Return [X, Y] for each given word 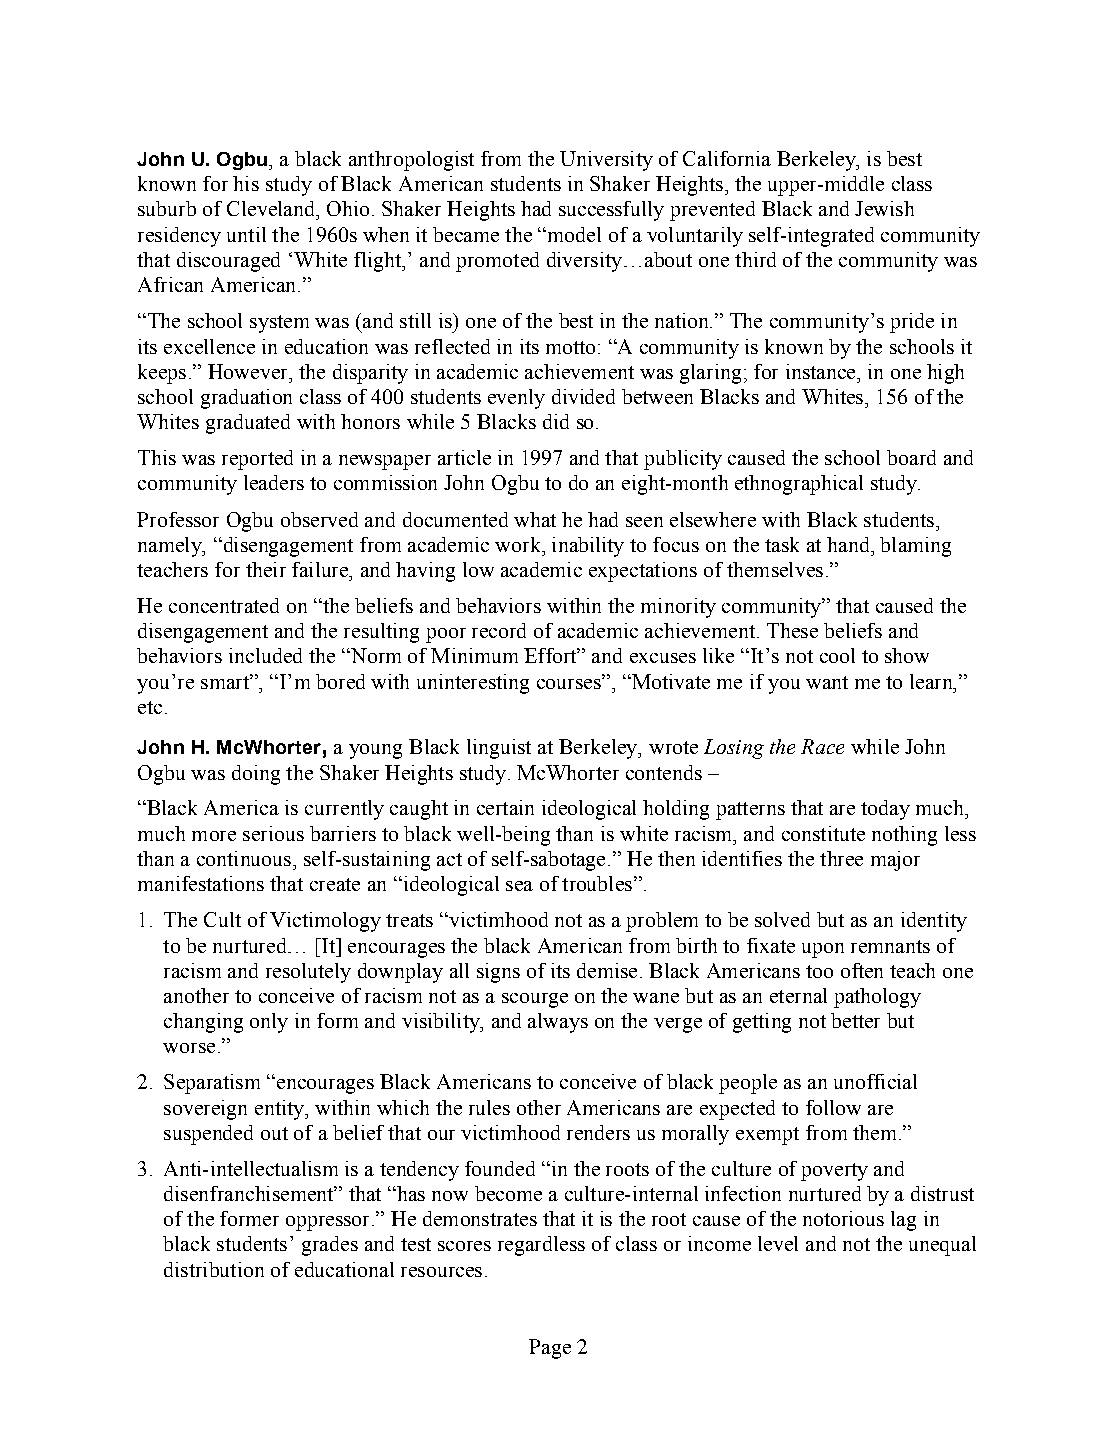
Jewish [884, 208]
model [573, 234]
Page [550, 1349]
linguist [499, 749]
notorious [843, 1218]
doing [256, 775]
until [246, 234]
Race [822, 746]
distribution [214, 1269]
